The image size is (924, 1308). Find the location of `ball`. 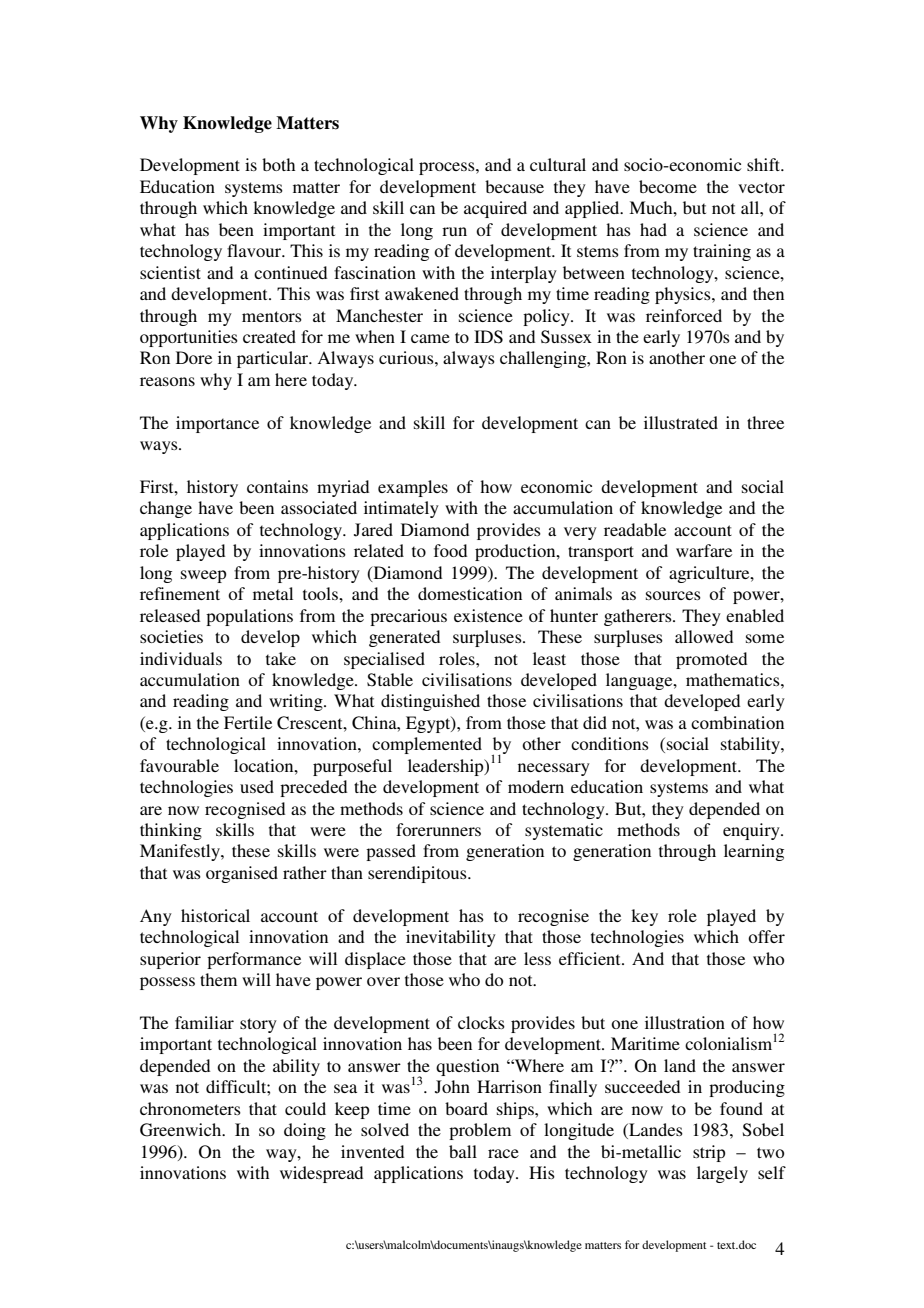

ball is located at coordinates (463, 1151).
